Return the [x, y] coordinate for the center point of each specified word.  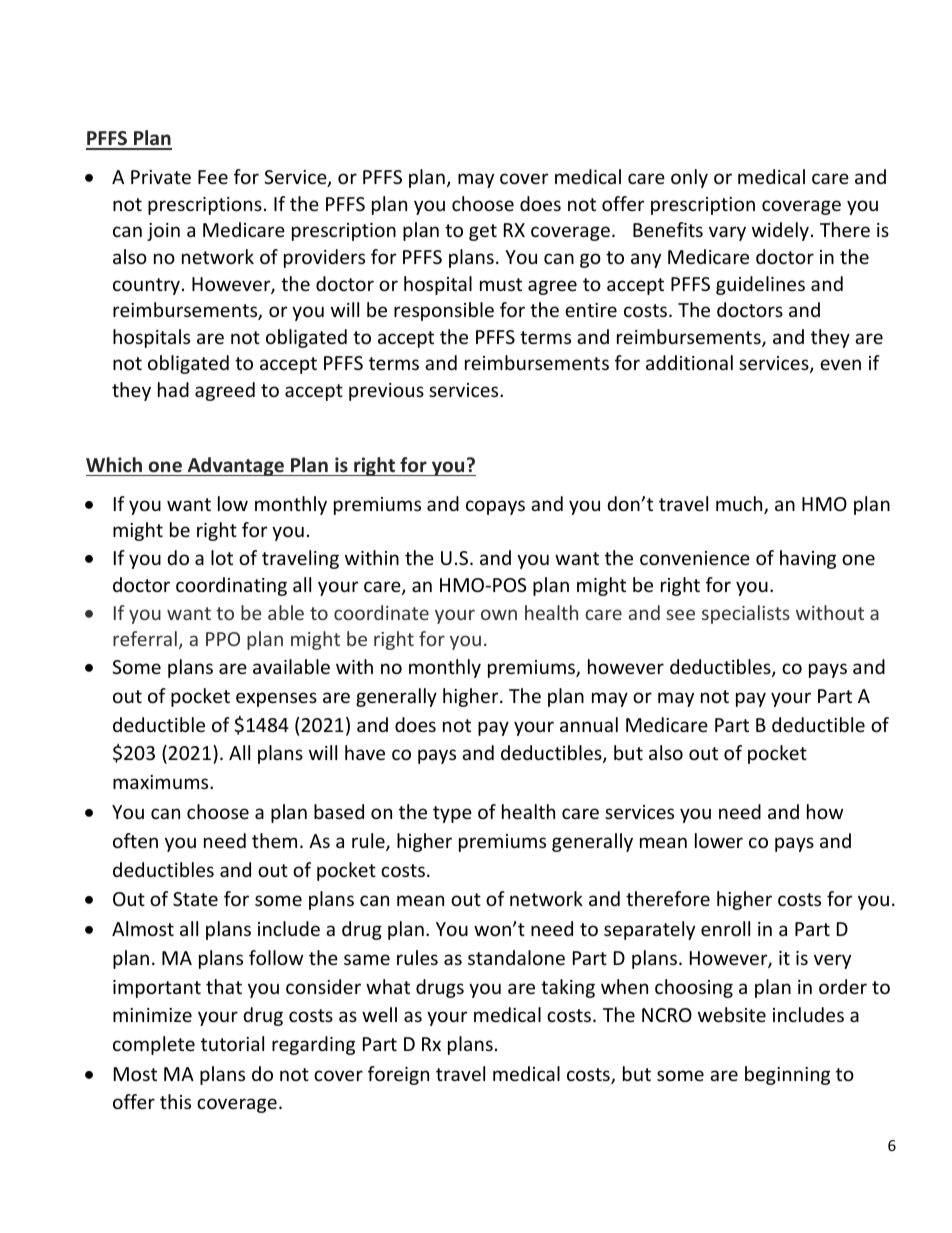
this [175, 1101]
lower [719, 840]
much [740, 505]
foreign [398, 1075]
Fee [213, 177]
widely [780, 231]
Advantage [235, 466]
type [452, 814]
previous [386, 392]
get [483, 232]
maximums [162, 782]
